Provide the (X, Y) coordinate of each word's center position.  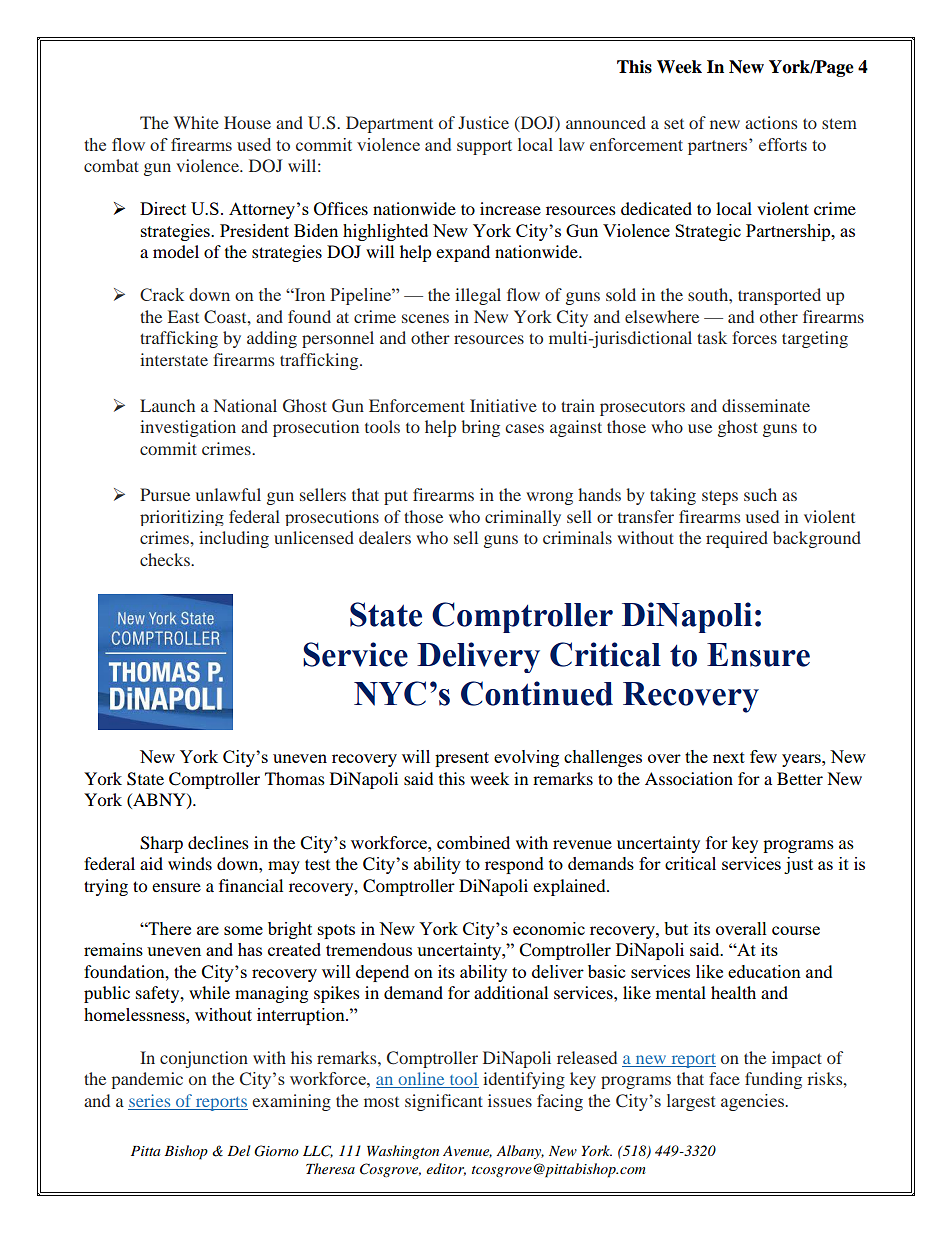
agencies (753, 1102)
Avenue (467, 1151)
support (484, 147)
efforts (783, 144)
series (149, 1100)
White (196, 122)
